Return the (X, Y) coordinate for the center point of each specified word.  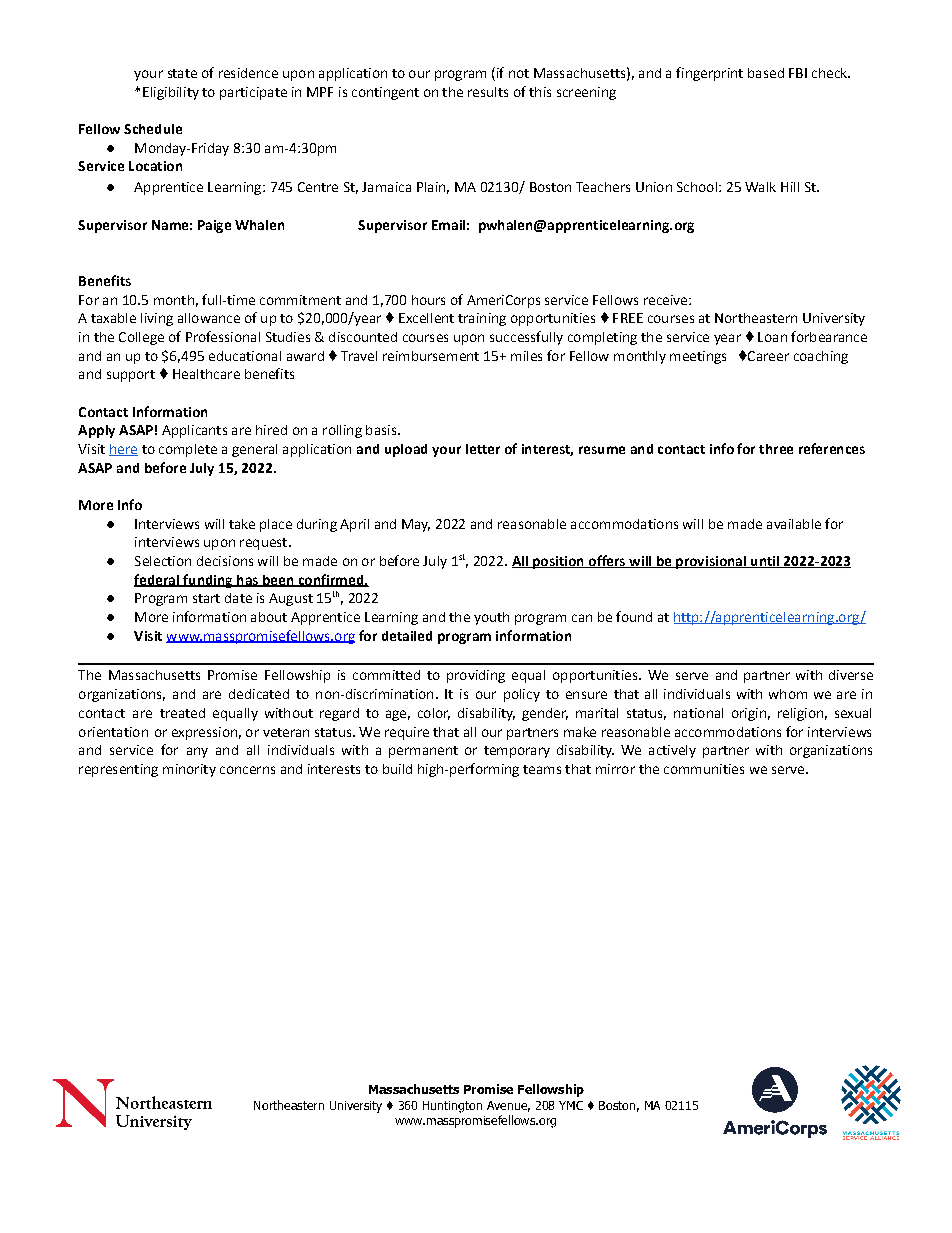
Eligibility (171, 93)
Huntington (452, 1107)
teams (542, 769)
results (488, 92)
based (766, 73)
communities (704, 769)
